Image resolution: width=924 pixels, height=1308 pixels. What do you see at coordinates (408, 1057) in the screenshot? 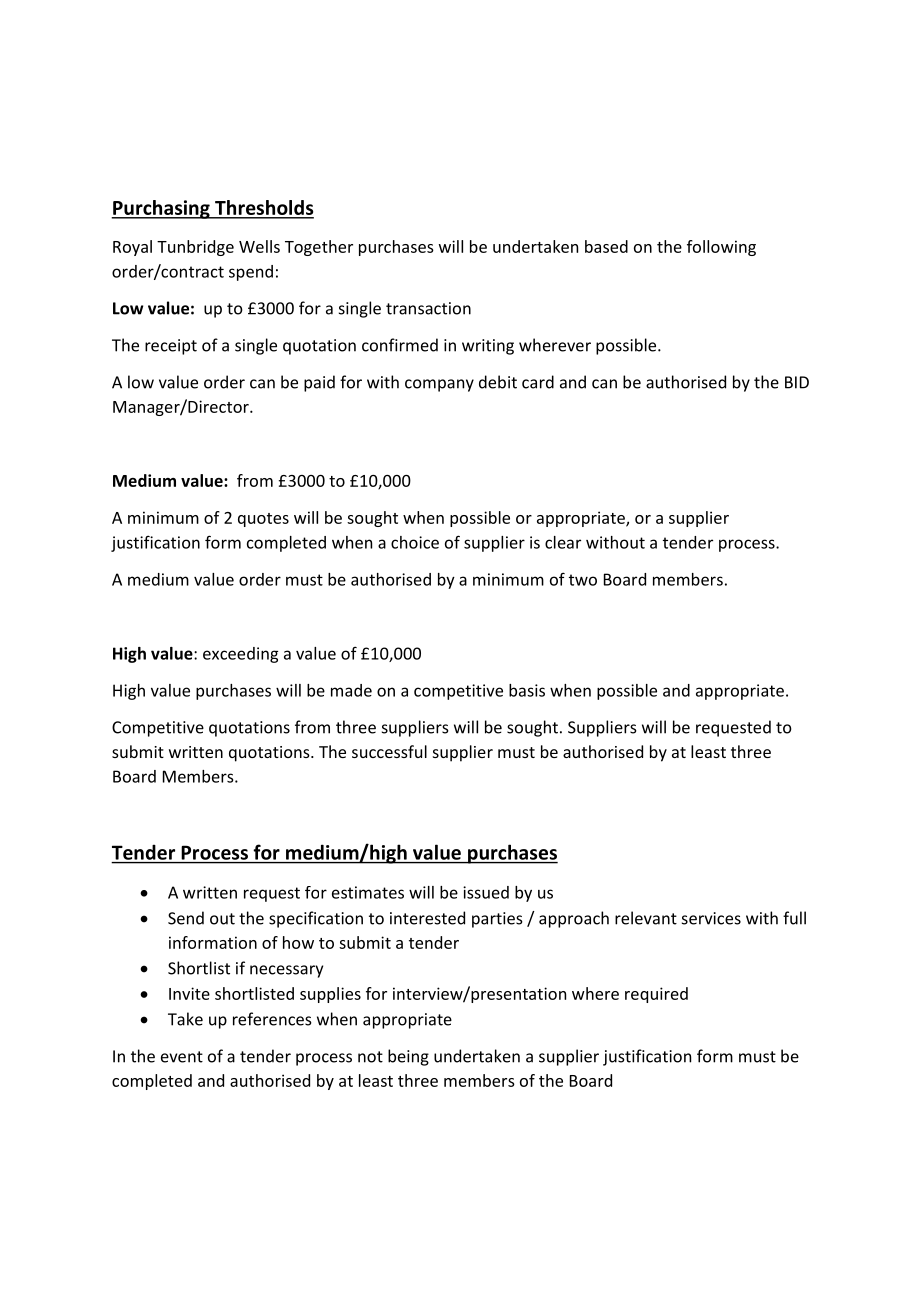
I see `being` at bounding box center [408, 1057].
